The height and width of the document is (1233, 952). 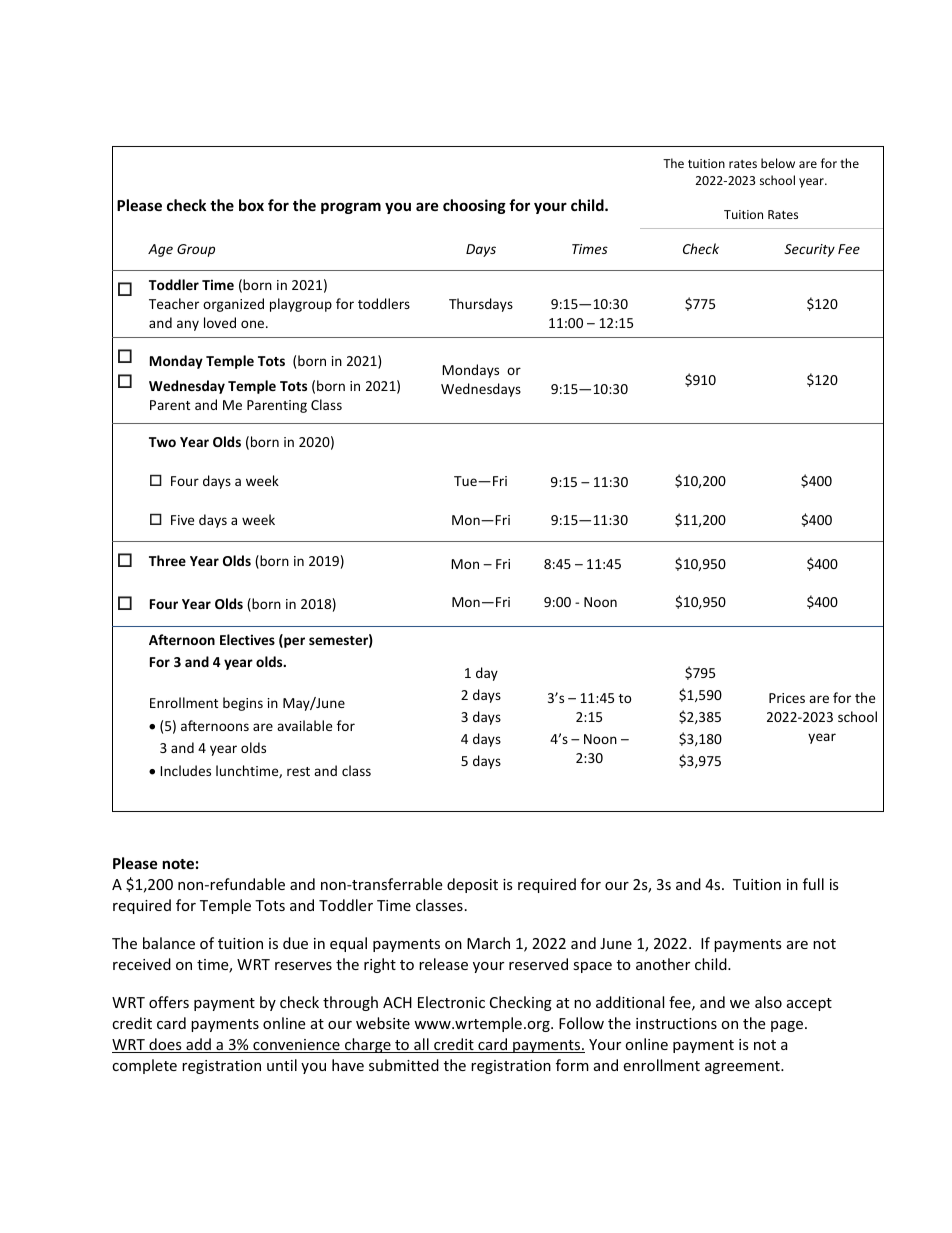 What do you see at coordinates (293, 642) in the document?
I see `per` at bounding box center [293, 642].
